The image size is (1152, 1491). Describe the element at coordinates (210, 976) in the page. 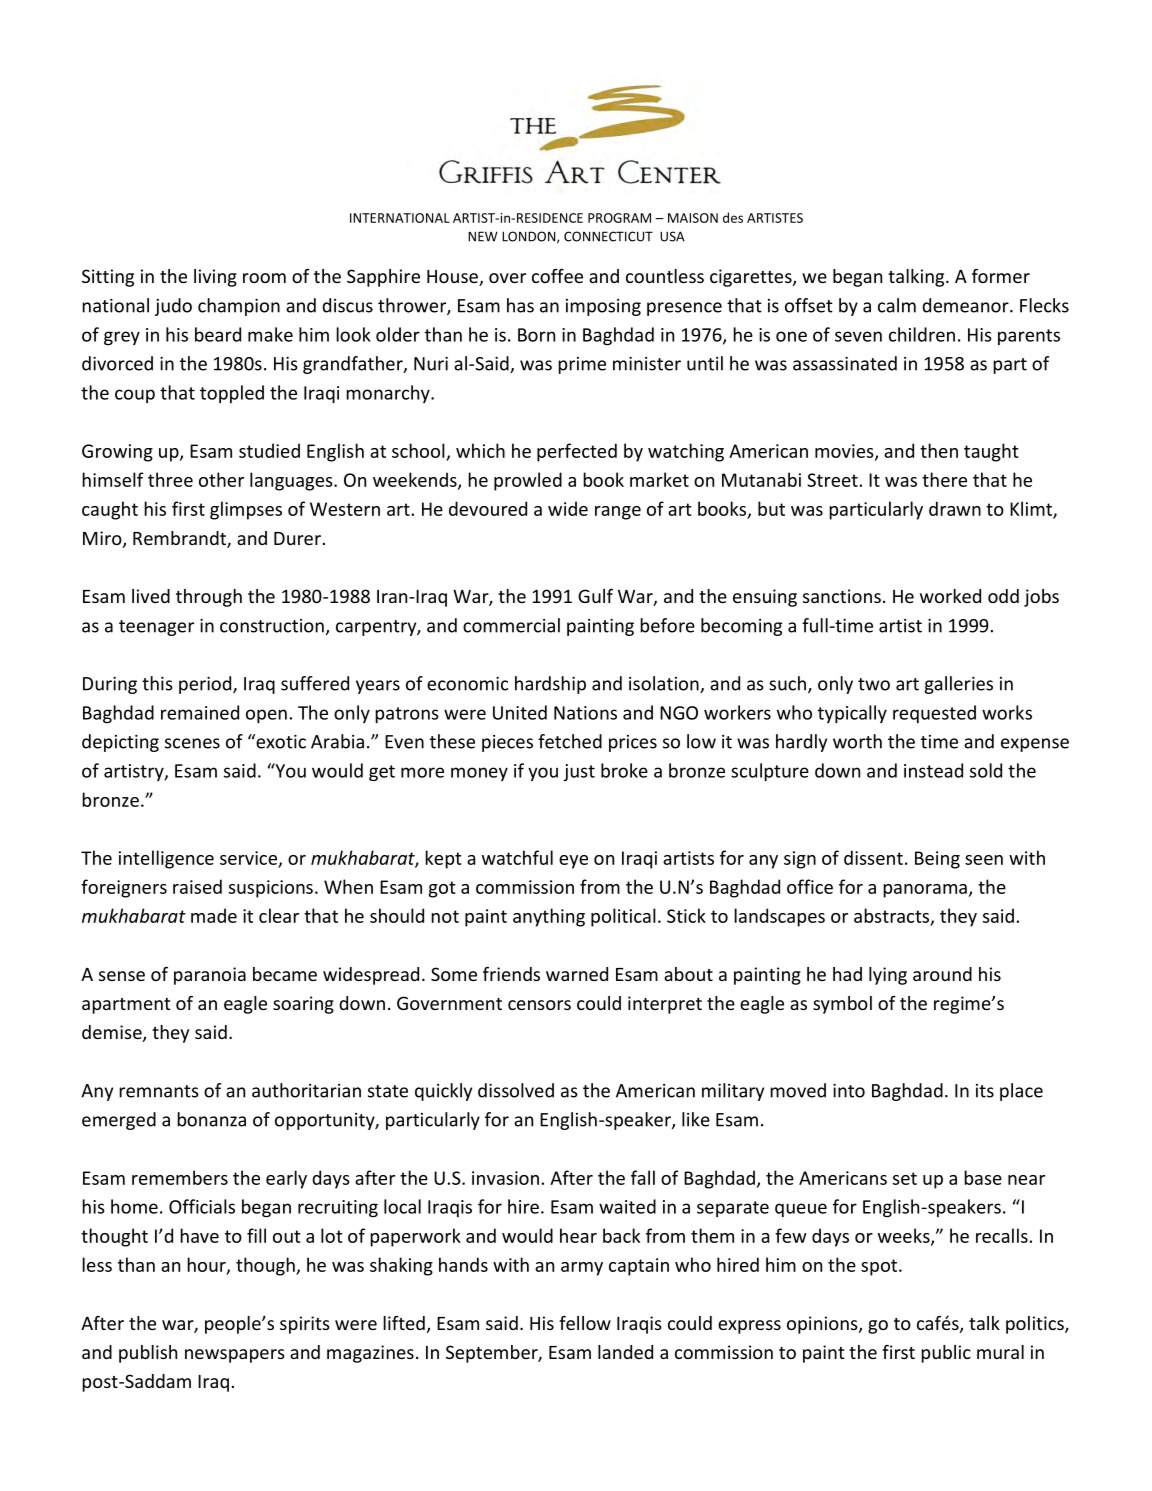

I see `paranoia` at that location.
